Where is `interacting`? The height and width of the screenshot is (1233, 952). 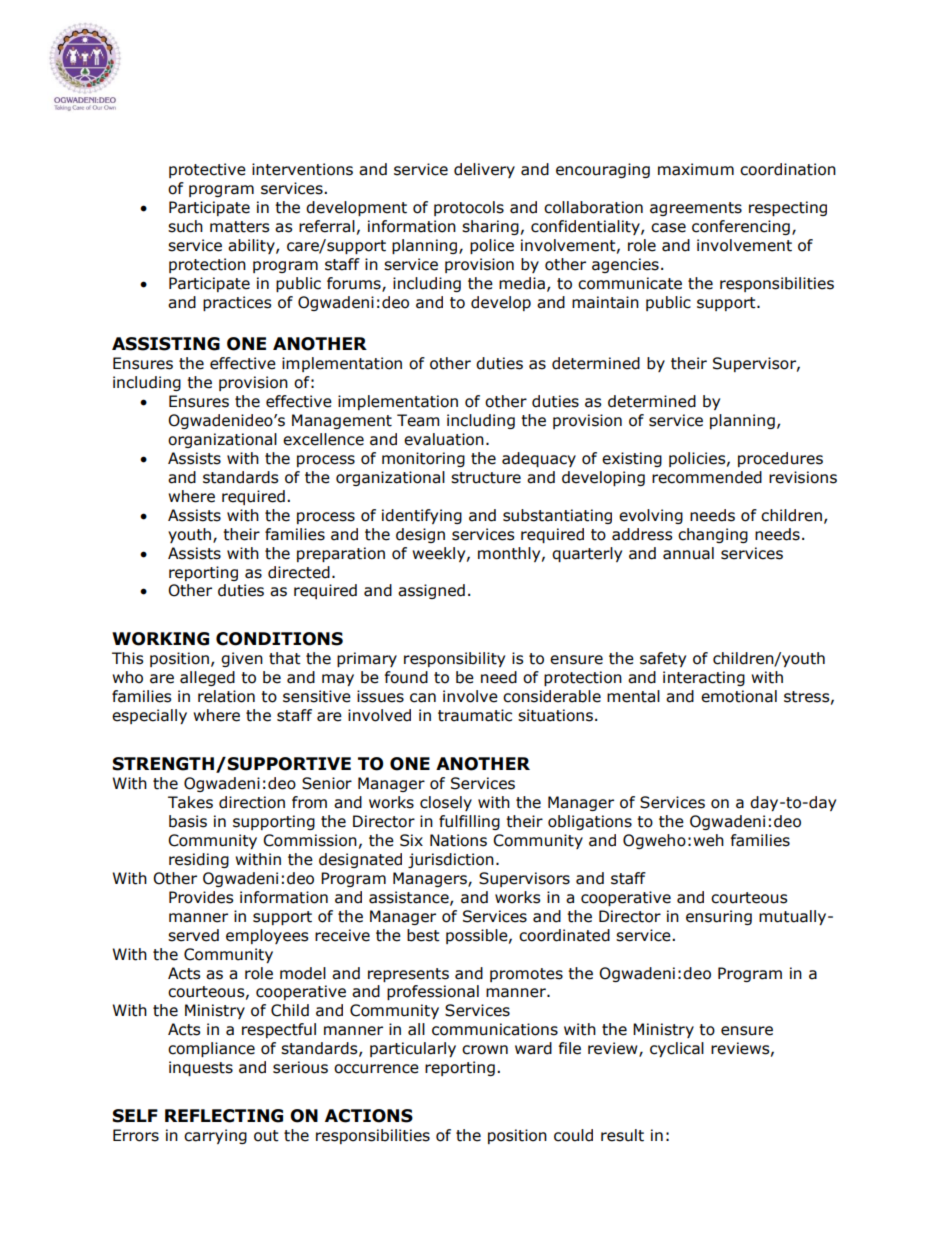 interacting is located at coordinates (704, 678).
